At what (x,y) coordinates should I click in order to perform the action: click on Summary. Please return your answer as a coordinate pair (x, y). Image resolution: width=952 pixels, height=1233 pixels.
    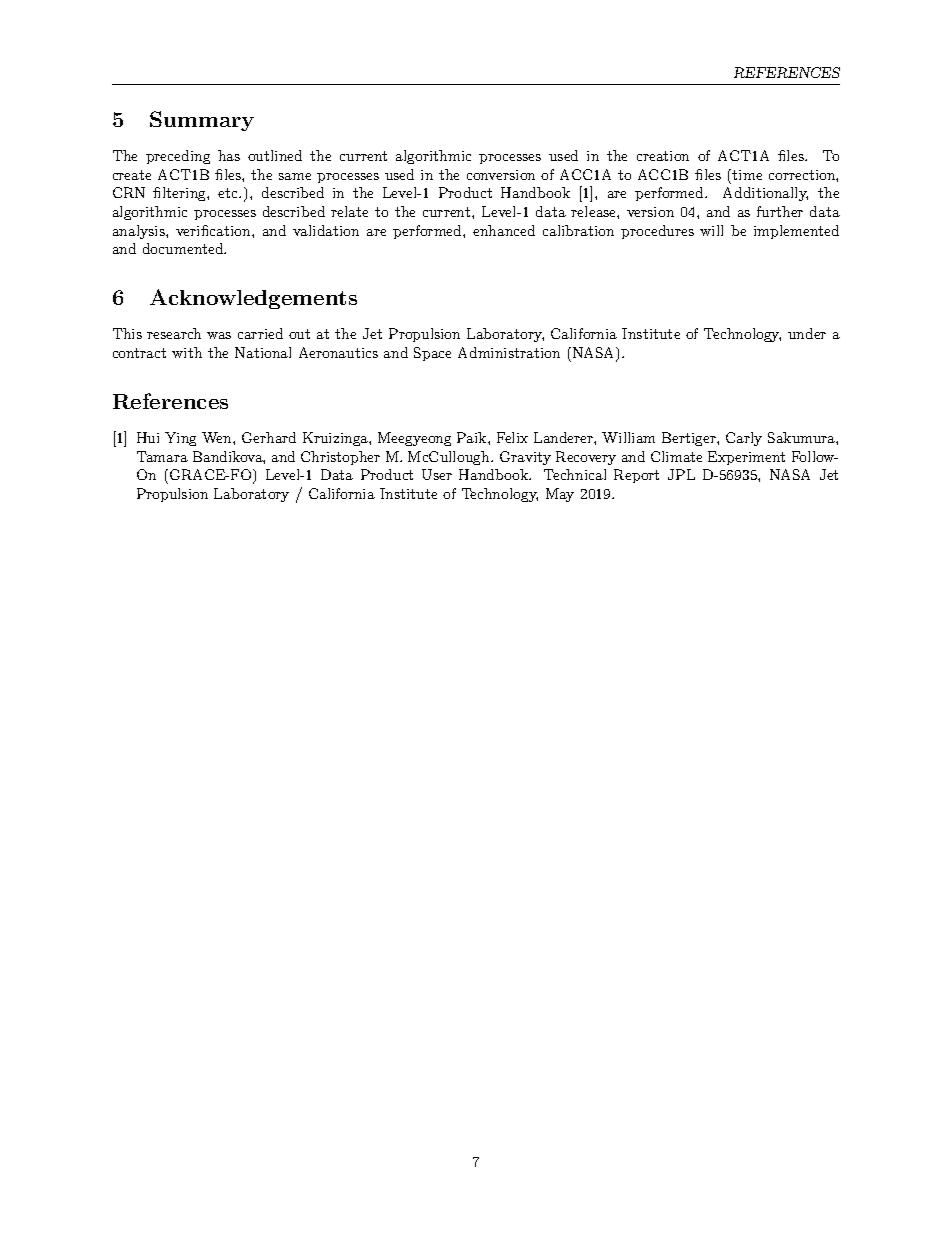
    Looking at the image, I should click on (202, 121).
